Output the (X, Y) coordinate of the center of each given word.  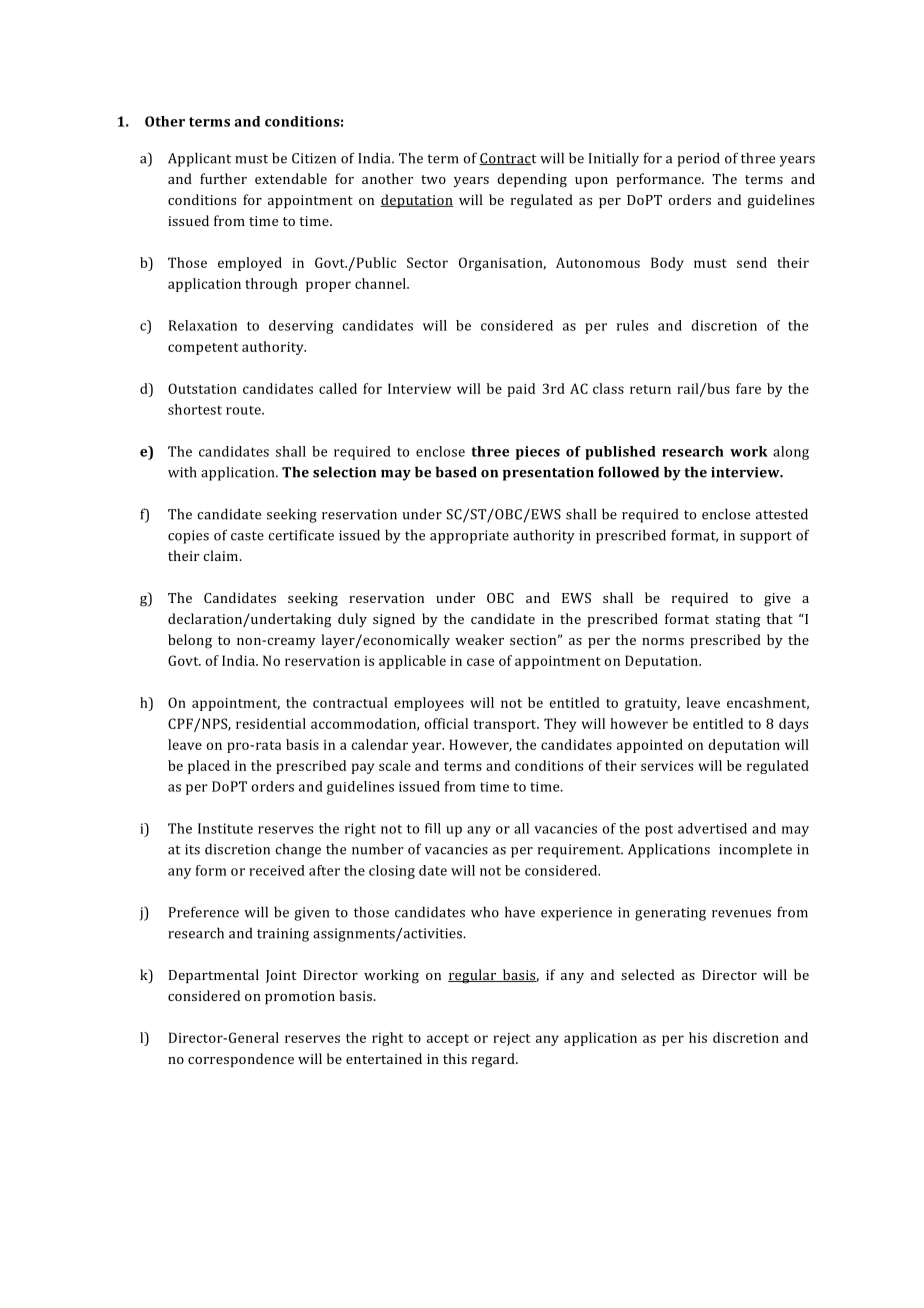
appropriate (469, 537)
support (766, 537)
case (480, 662)
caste (247, 536)
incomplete (755, 850)
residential (271, 723)
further (223, 178)
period (698, 159)
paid (521, 390)
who (485, 912)
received (277, 870)
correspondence (241, 1060)
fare (748, 388)
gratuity (652, 704)
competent (203, 349)
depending (532, 180)
